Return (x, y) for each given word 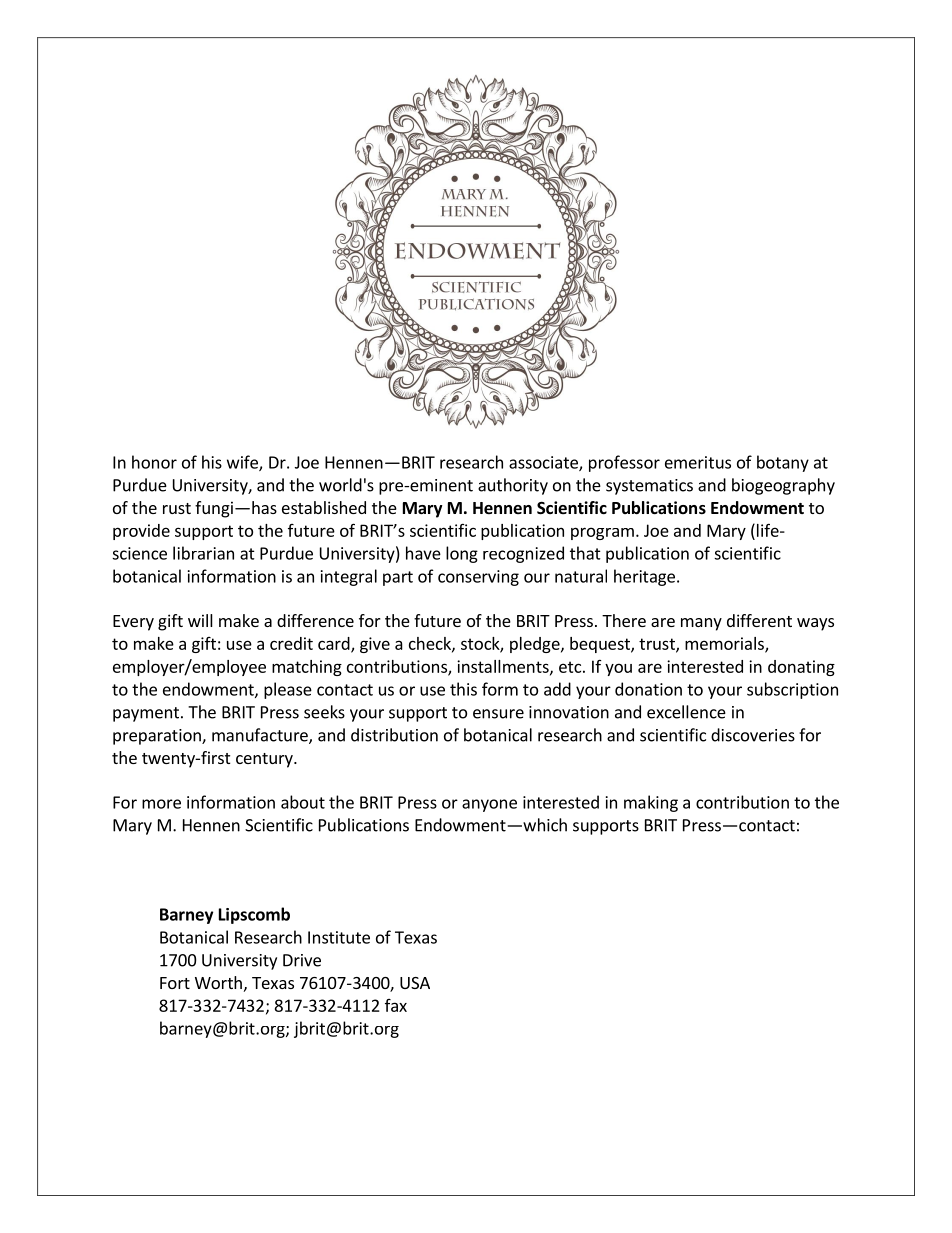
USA (415, 983)
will (200, 620)
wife (243, 463)
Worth (218, 982)
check (431, 644)
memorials (725, 644)
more (161, 804)
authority (513, 486)
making (651, 803)
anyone (489, 805)
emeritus (698, 462)
